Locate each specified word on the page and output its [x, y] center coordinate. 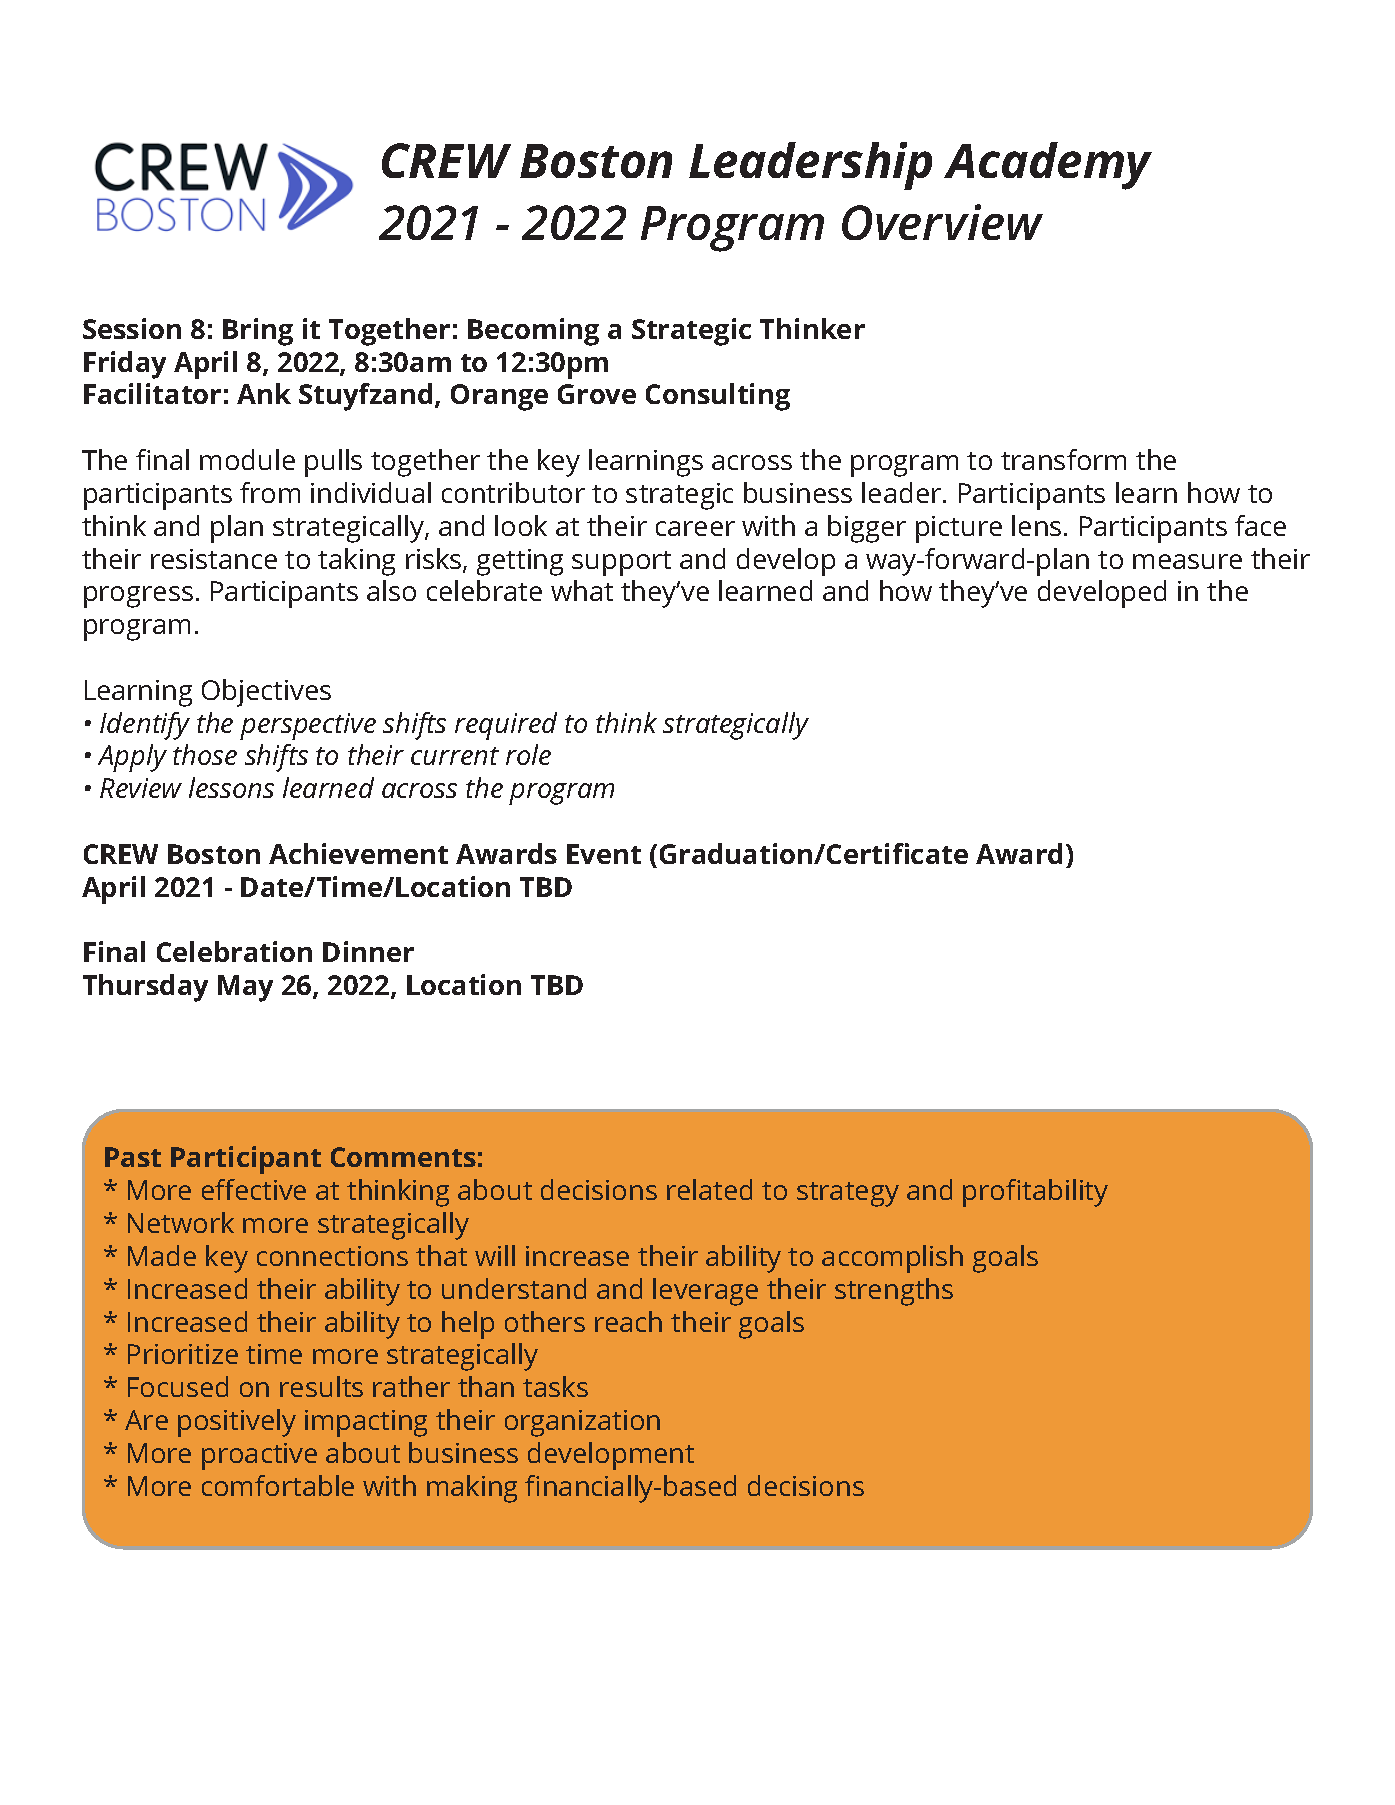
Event [604, 854]
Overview [942, 222]
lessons [231, 787]
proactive [259, 1456]
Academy [1048, 166]
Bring [258, 332]
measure [1187, 561]
